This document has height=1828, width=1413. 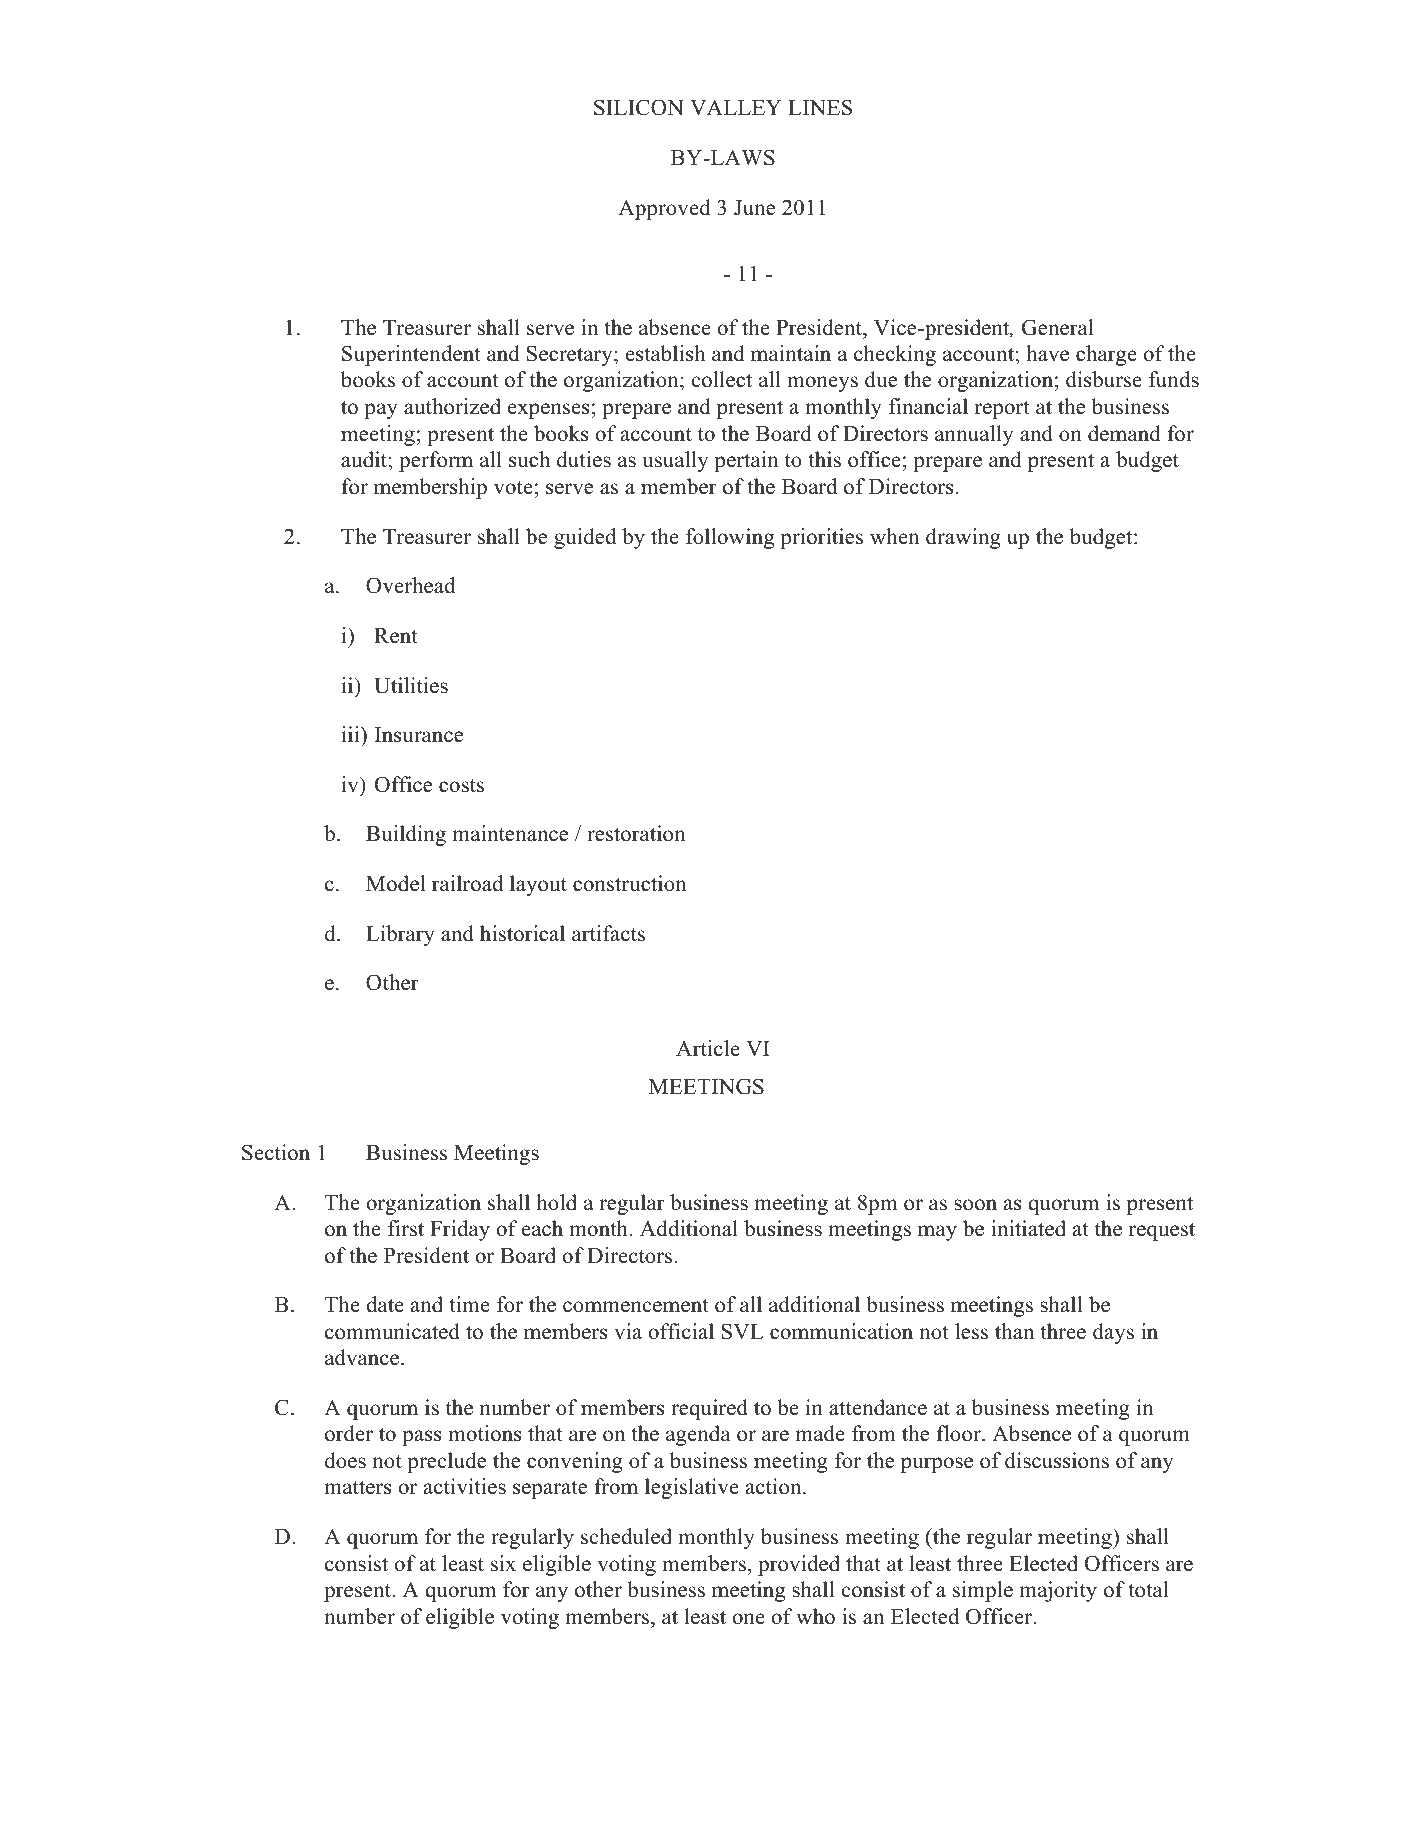 I want to click on General, so click(x=1058, y=327).
